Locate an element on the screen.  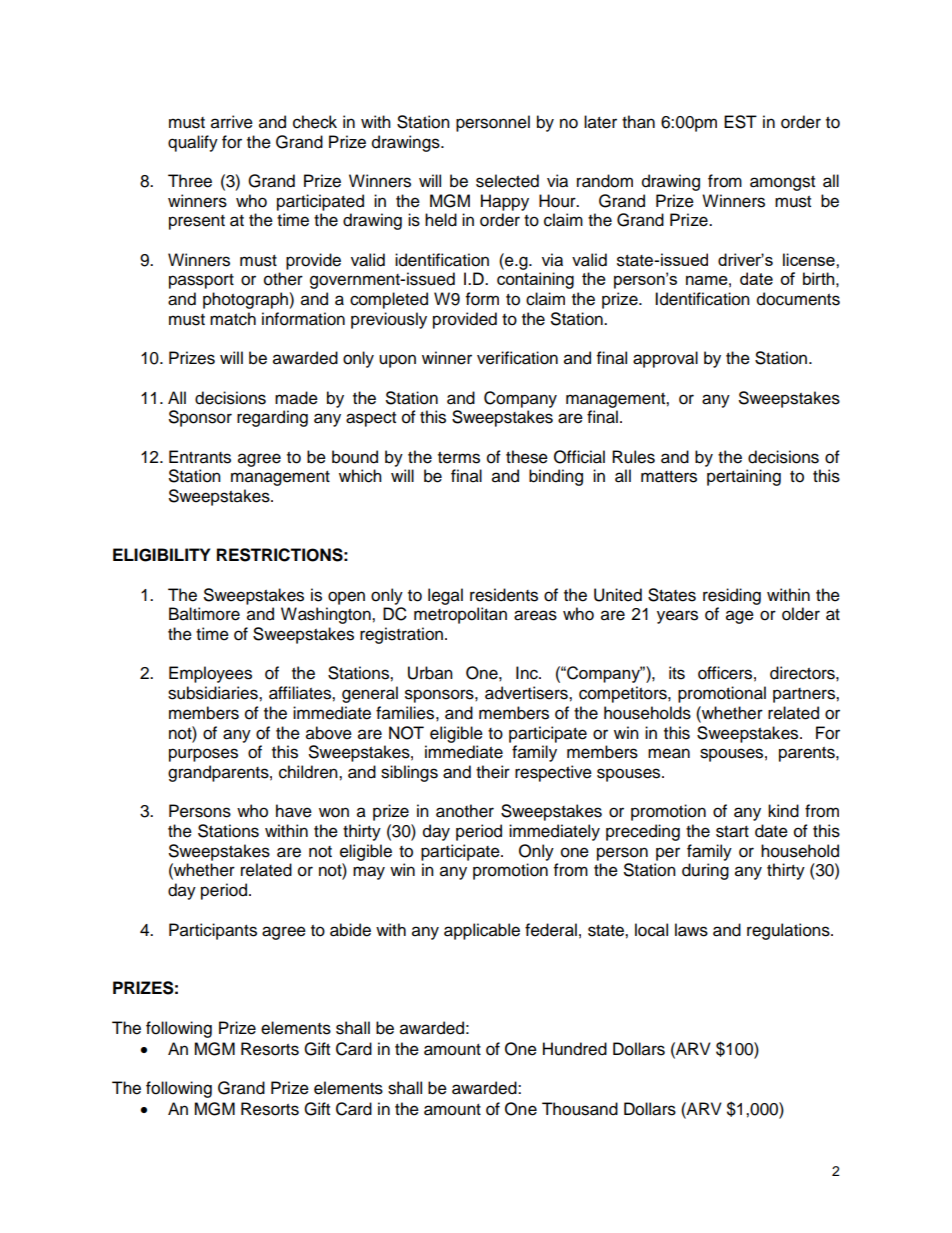
Thousand is located at coordinates (580, 1109).
